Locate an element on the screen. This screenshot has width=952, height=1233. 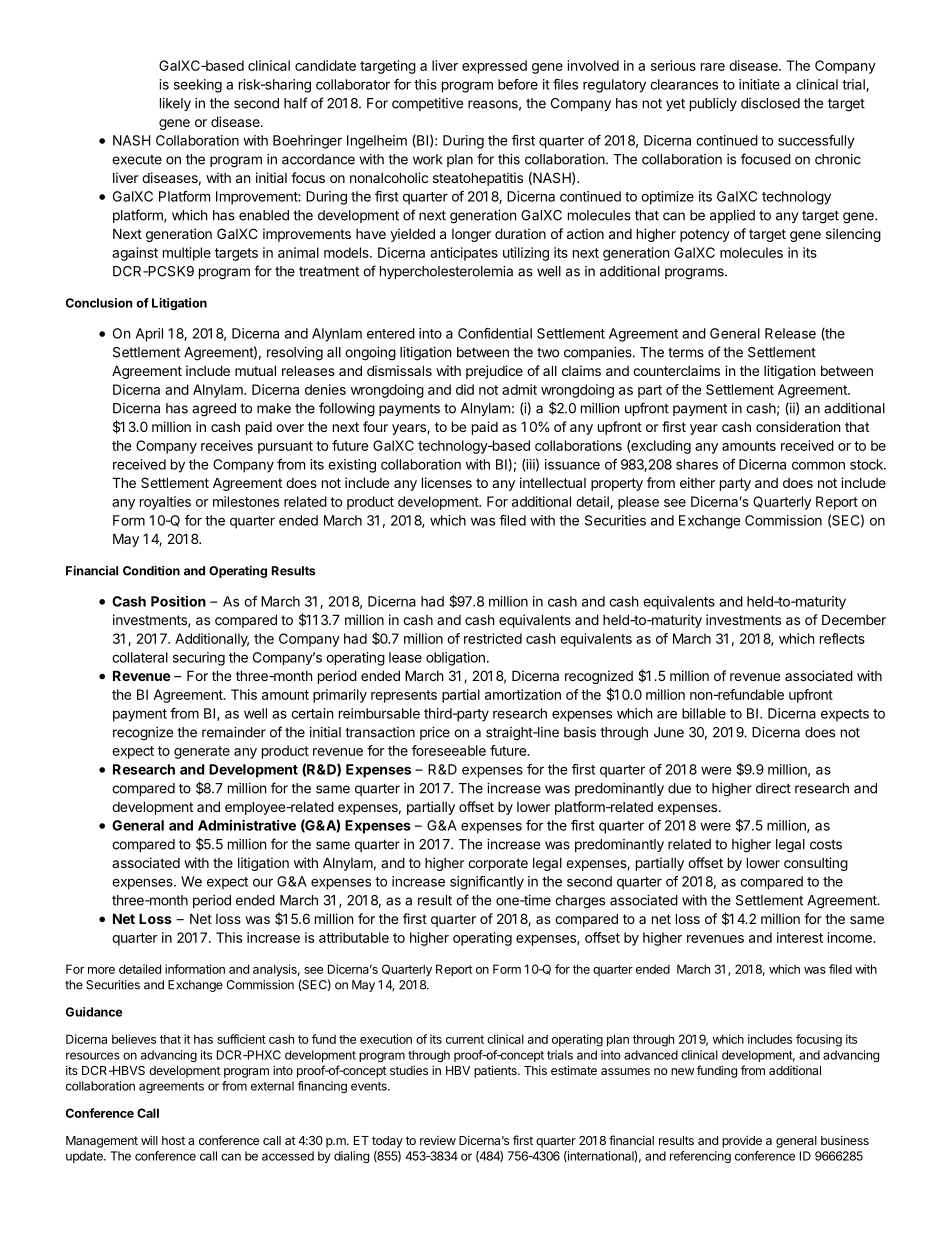
consideration is located at coordinates (798, 426).
